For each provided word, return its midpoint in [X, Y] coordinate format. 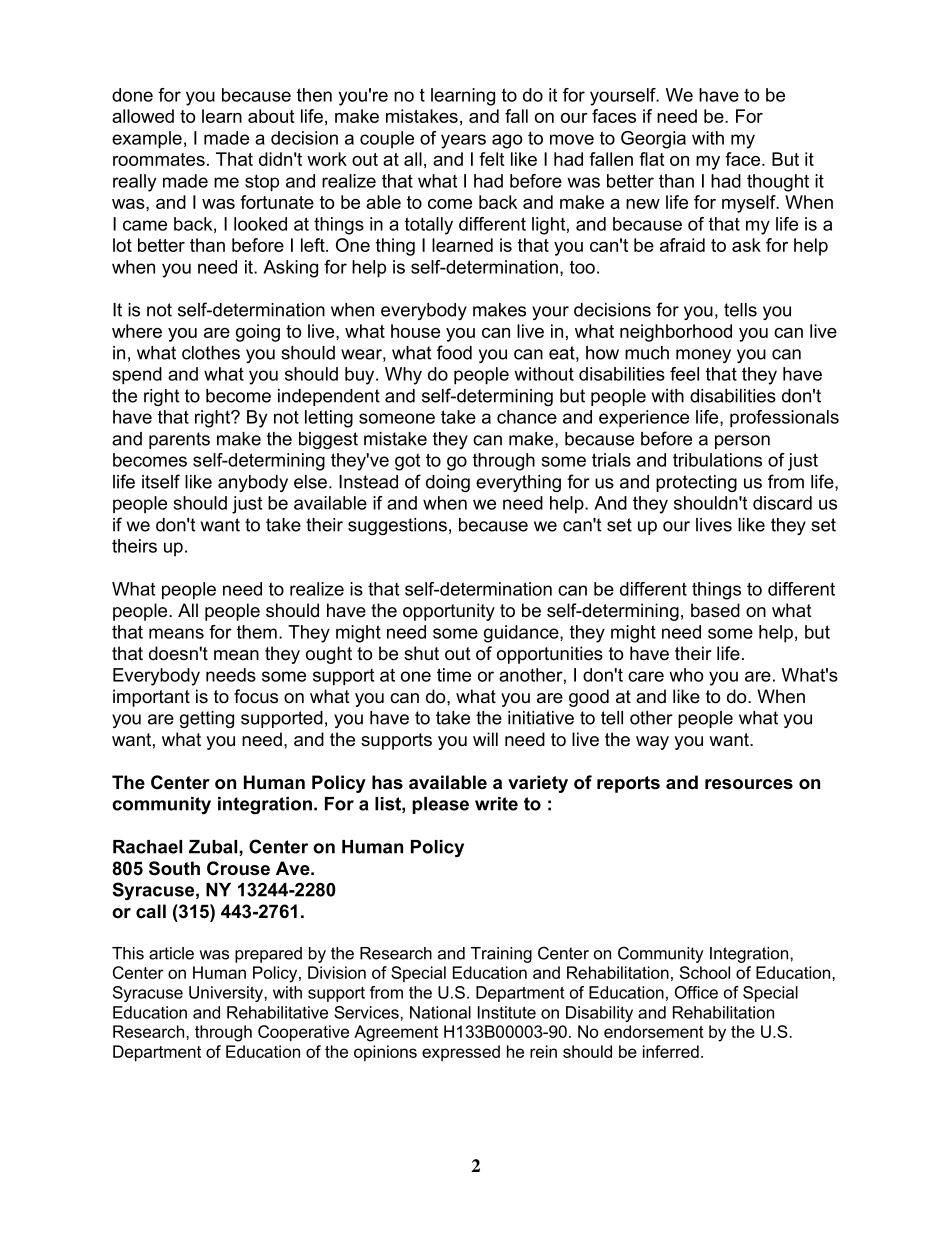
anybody [253, 483]
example [147, 140]
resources [749, 784]
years [463, 141]
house [415, 331]
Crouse [238, 868]
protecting [696, 483]
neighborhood [676, 333]
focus [256, 696]
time [454, 675]
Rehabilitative [277, 1012]
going [258, 333]
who [686, 675]
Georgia [653, 140]
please [440, 805]
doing [448, 483]
